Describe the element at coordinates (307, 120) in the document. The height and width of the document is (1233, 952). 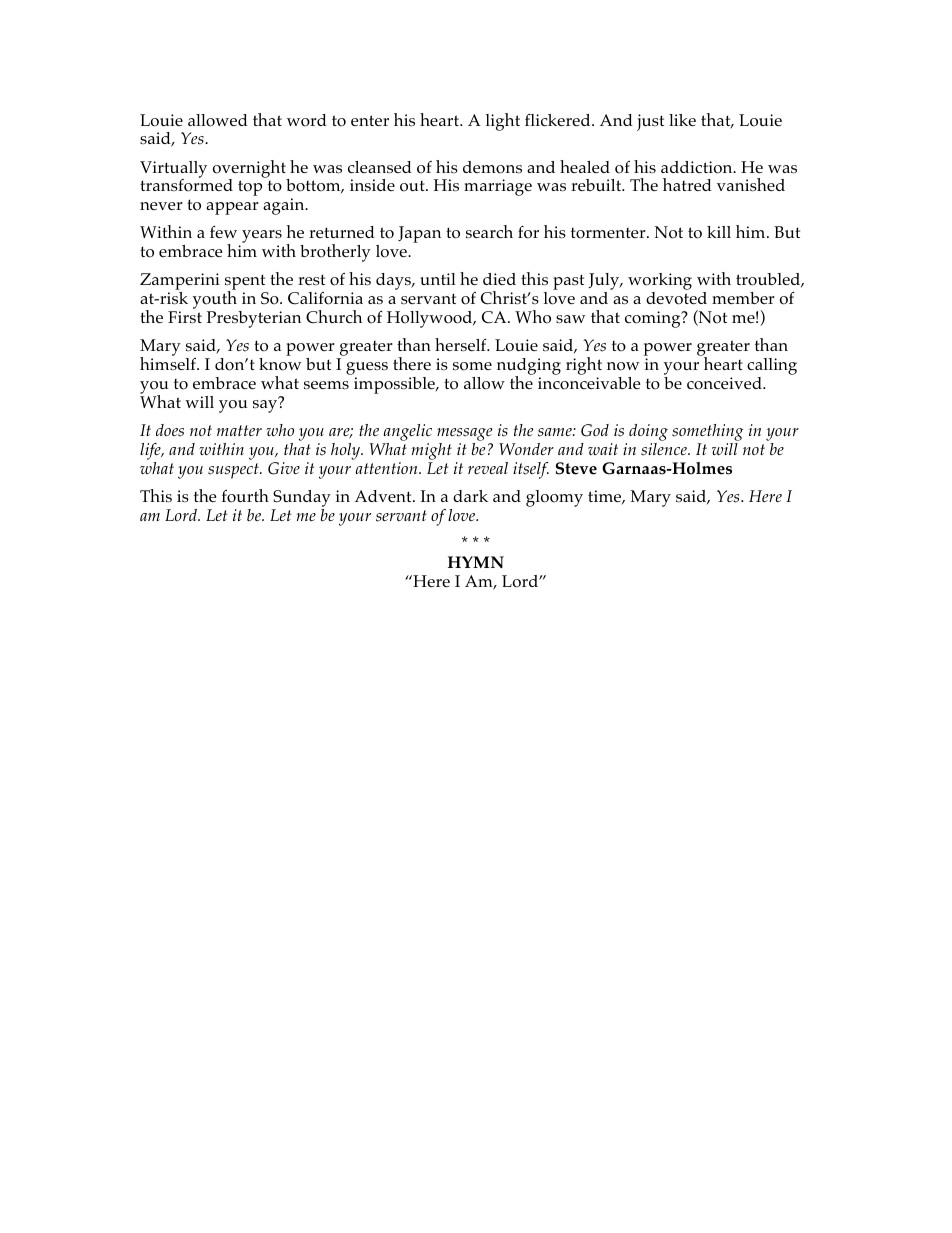
I see `word` at that location.
